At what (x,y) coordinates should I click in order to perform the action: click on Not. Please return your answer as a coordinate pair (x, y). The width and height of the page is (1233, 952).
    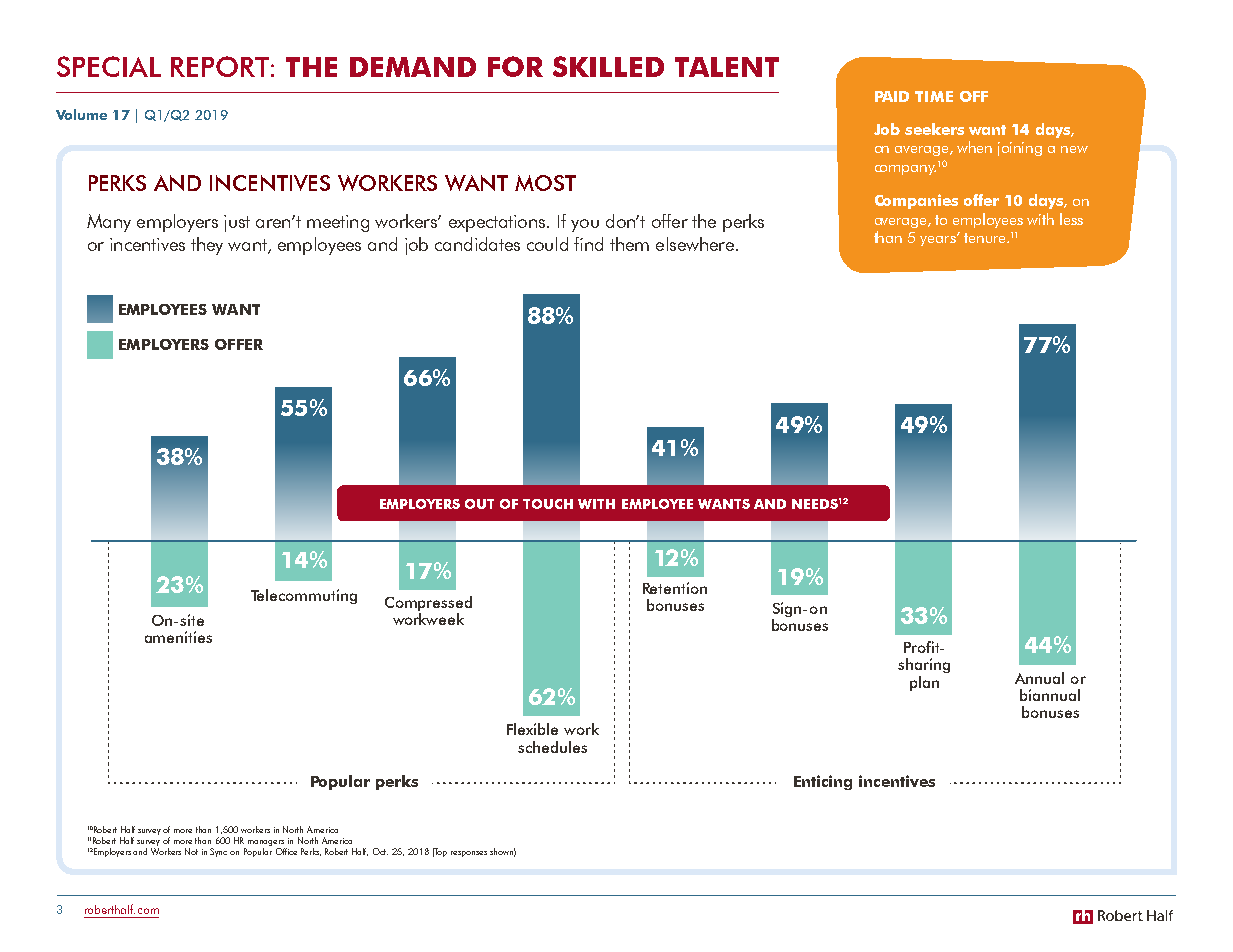
    Looking at the image, I should click on (191, 851).
